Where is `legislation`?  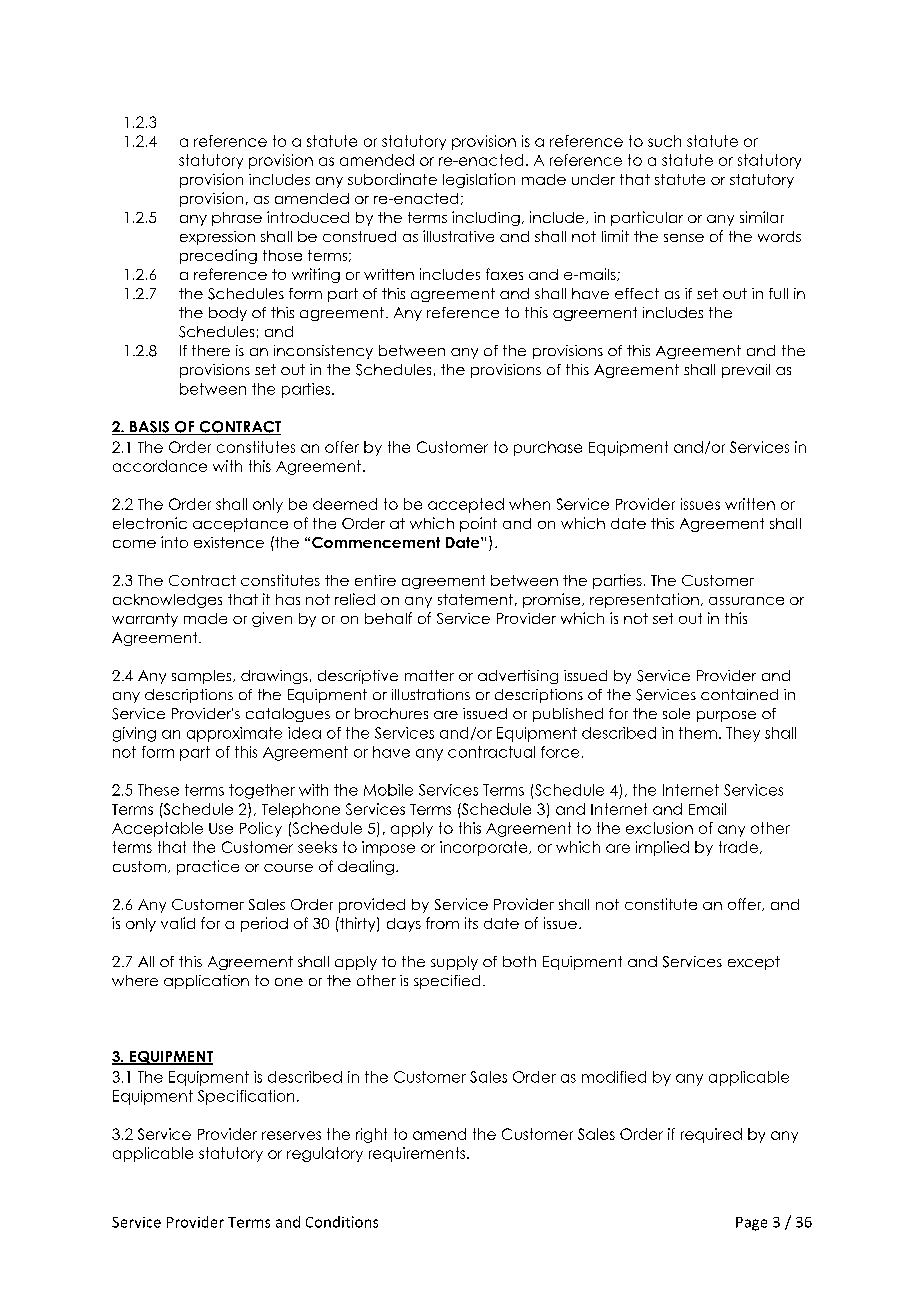
legislation is located at coordinates (479, 180).
